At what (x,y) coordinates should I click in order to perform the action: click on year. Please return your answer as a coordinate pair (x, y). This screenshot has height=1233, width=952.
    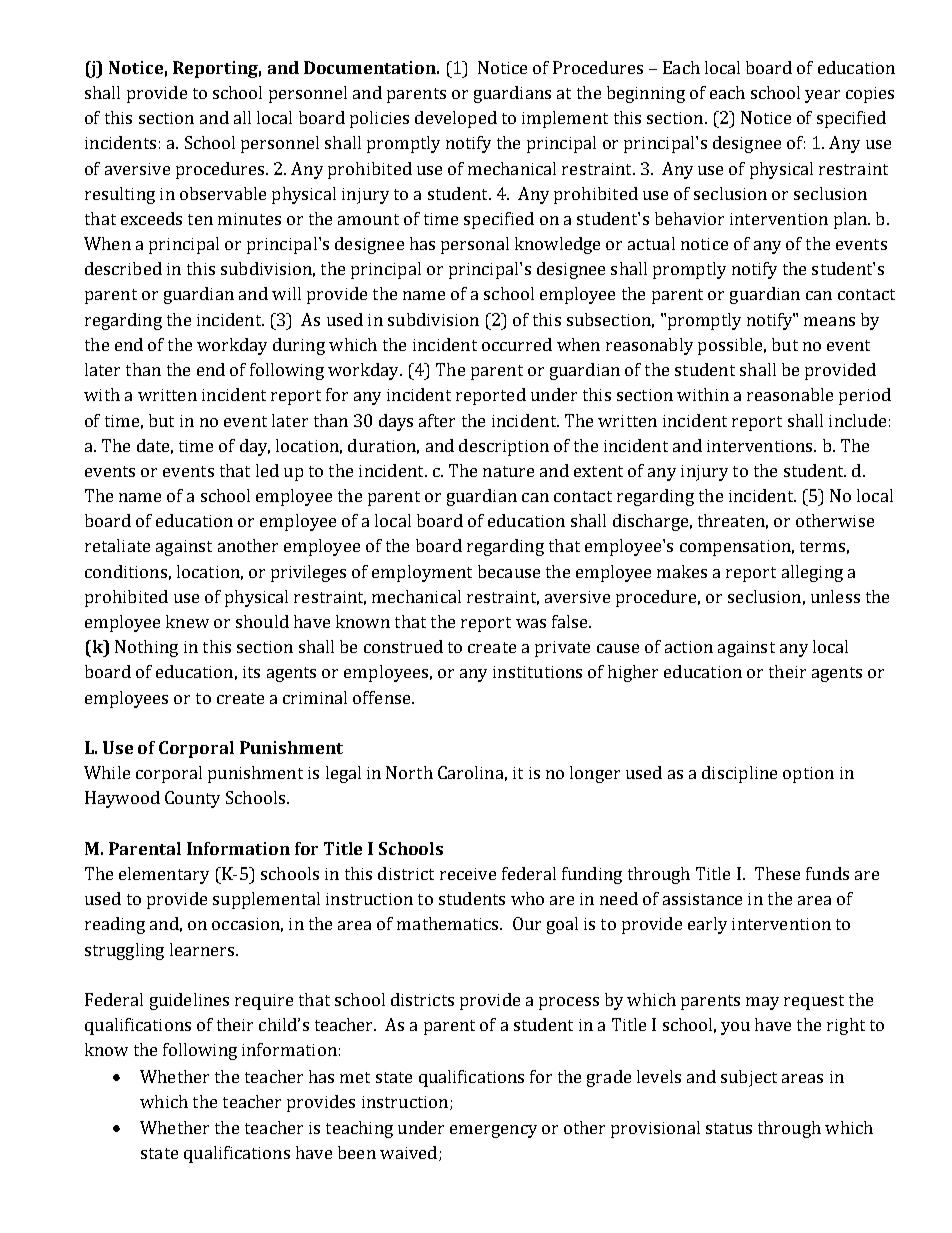
    Looking at the image, I should click on (822, 96).
